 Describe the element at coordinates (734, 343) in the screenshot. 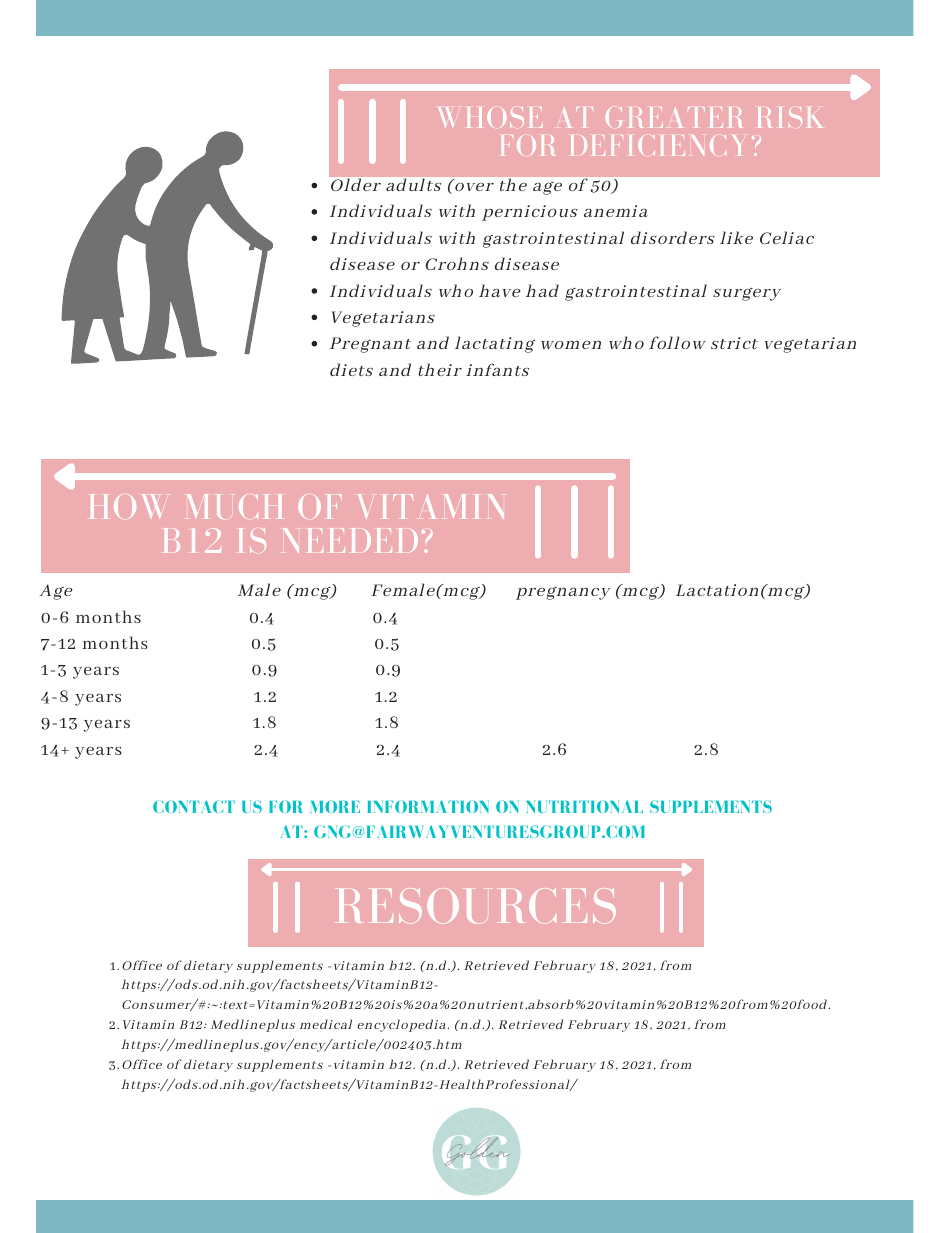

I see `strict` at that location.
